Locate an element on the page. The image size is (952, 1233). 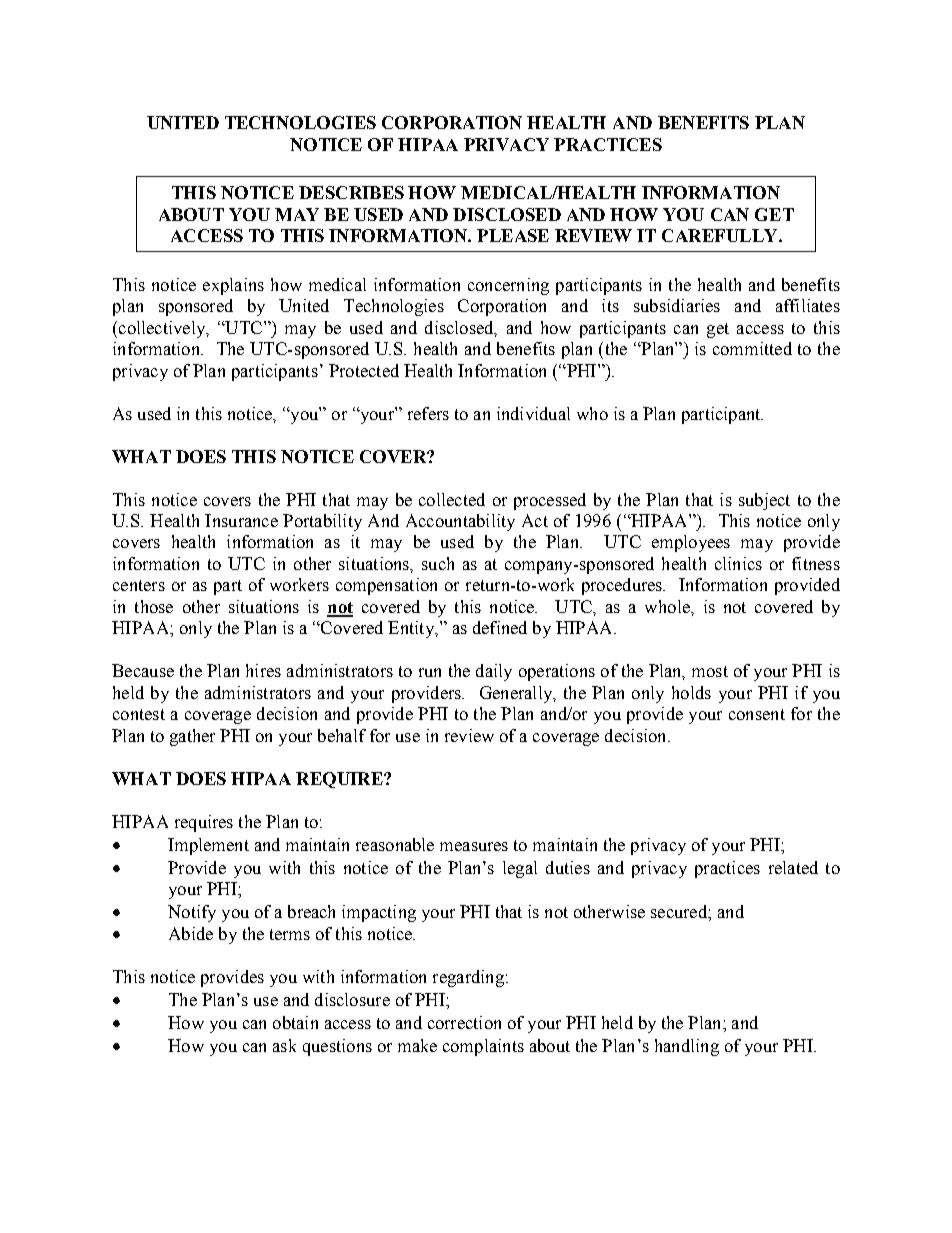
Insurance is located at coordinates (241, 520).
